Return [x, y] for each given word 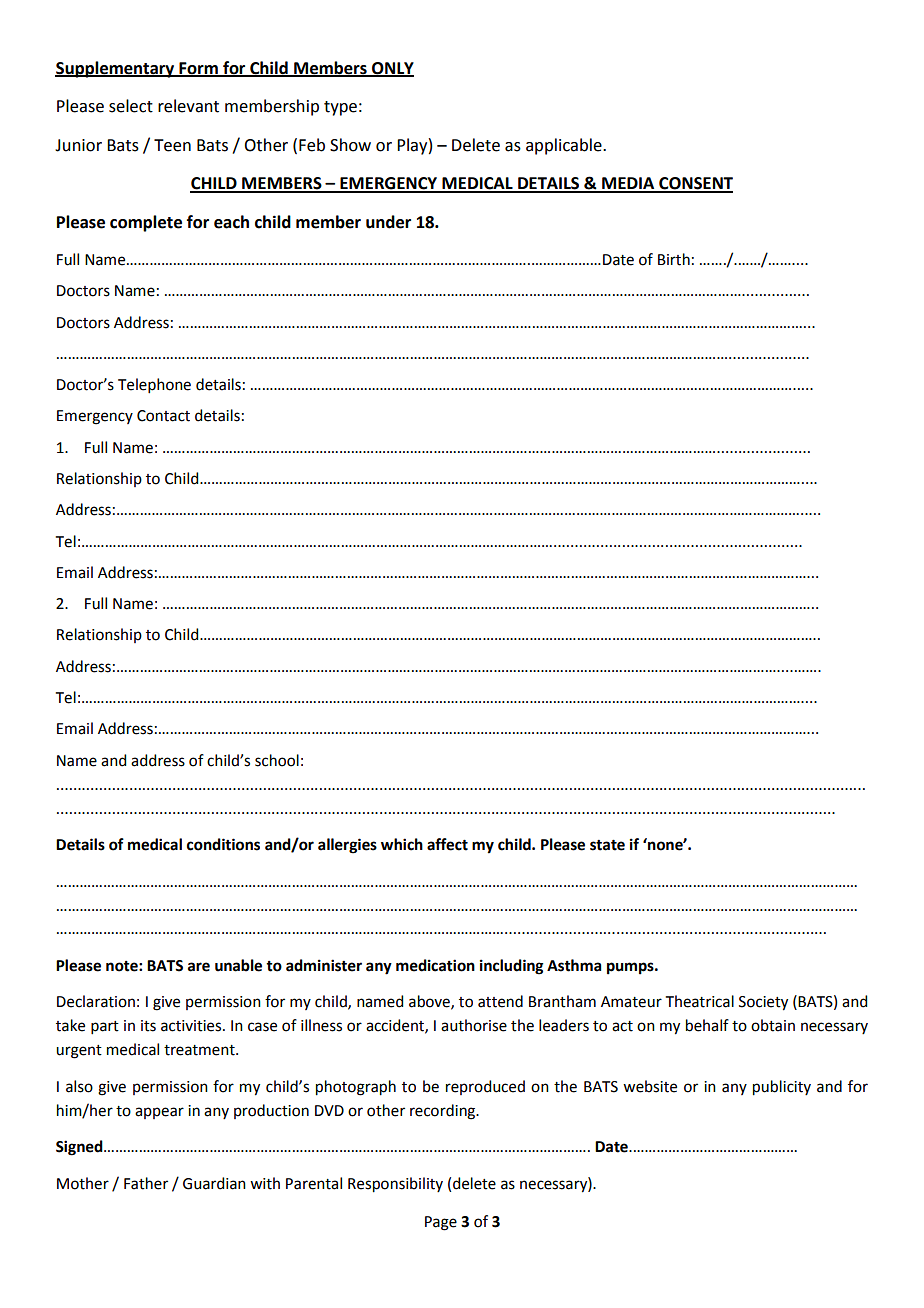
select [131, 106]
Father [146, 1183]
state [607, 845]
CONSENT [695, 184]
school [277, 760]
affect [447, 844]
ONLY [392, 69]
